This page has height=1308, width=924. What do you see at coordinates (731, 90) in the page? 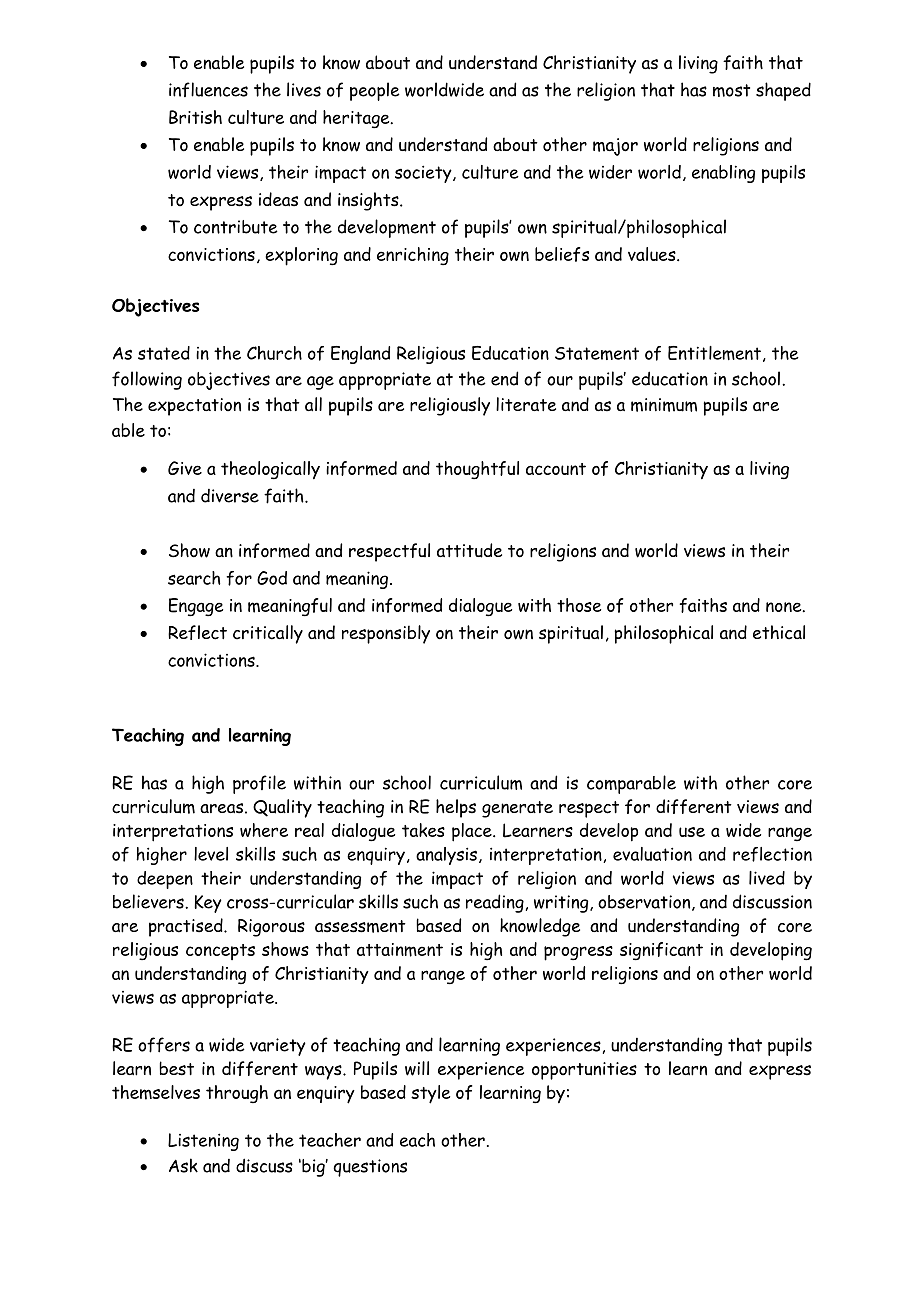
I see `most` at bounding box center [731, 90].
